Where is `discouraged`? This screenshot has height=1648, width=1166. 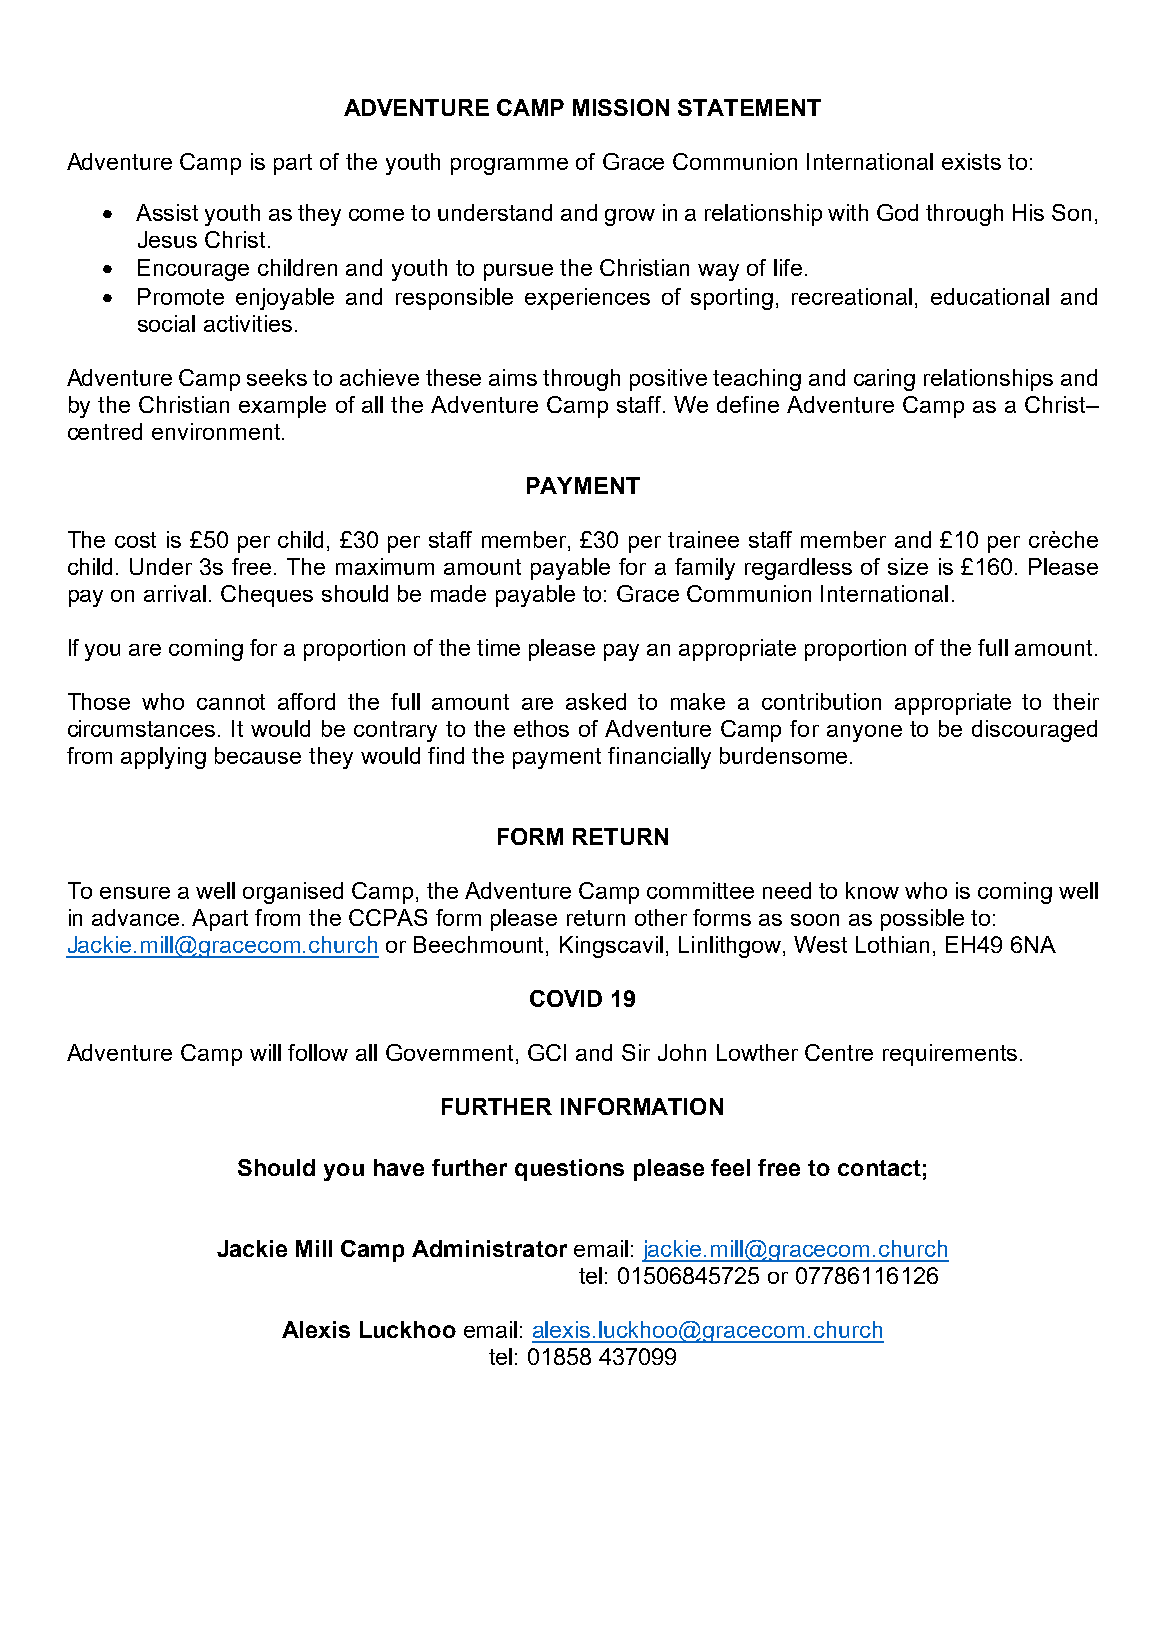
discouraged is located at coordinates (1034, 731).
